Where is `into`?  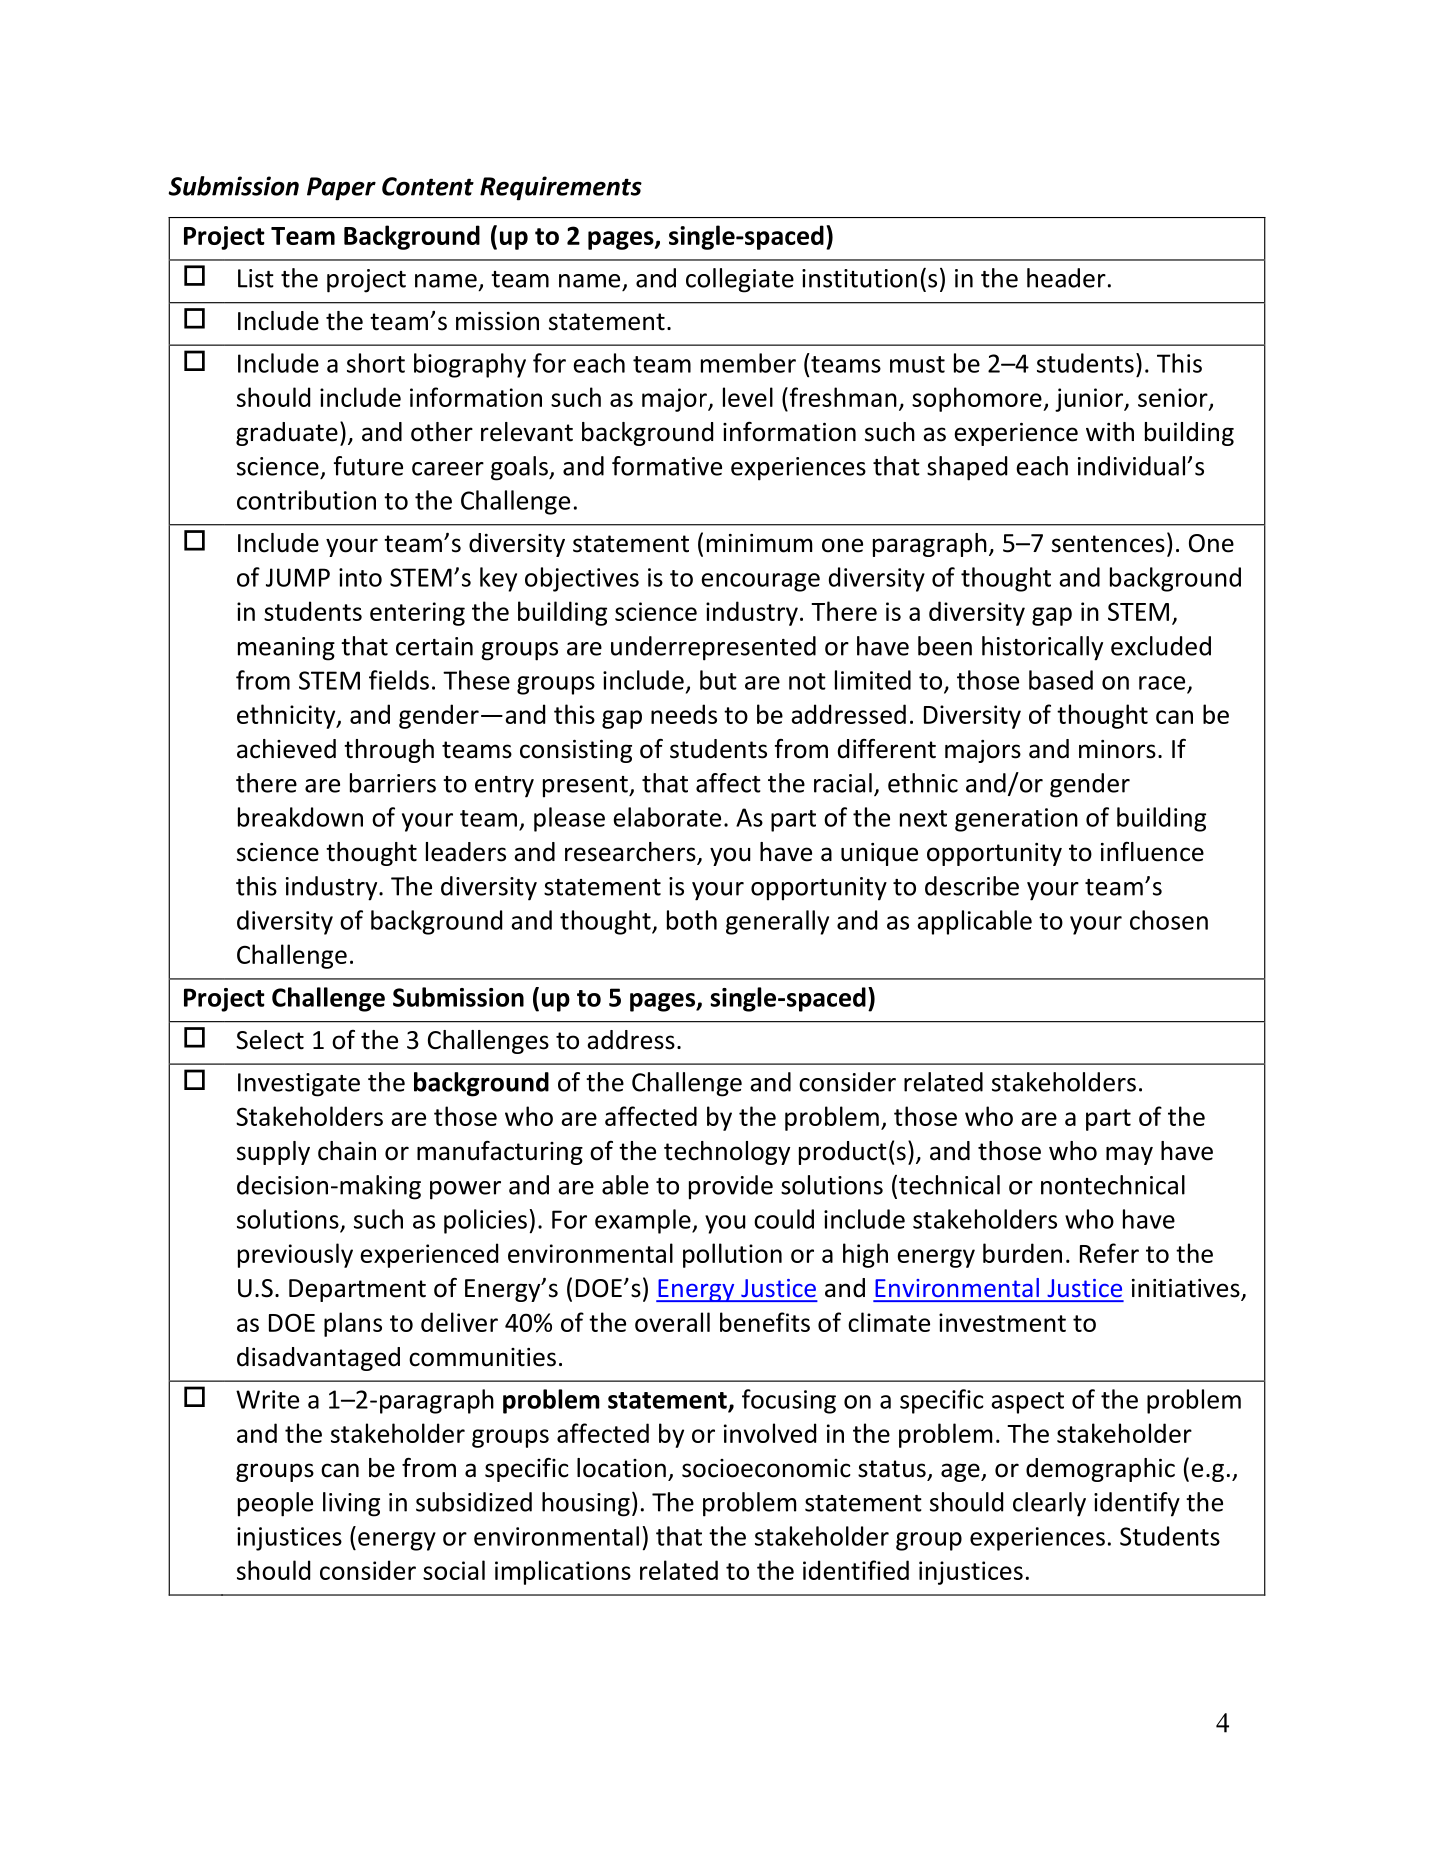 into is located at coordinates (360, 577).
